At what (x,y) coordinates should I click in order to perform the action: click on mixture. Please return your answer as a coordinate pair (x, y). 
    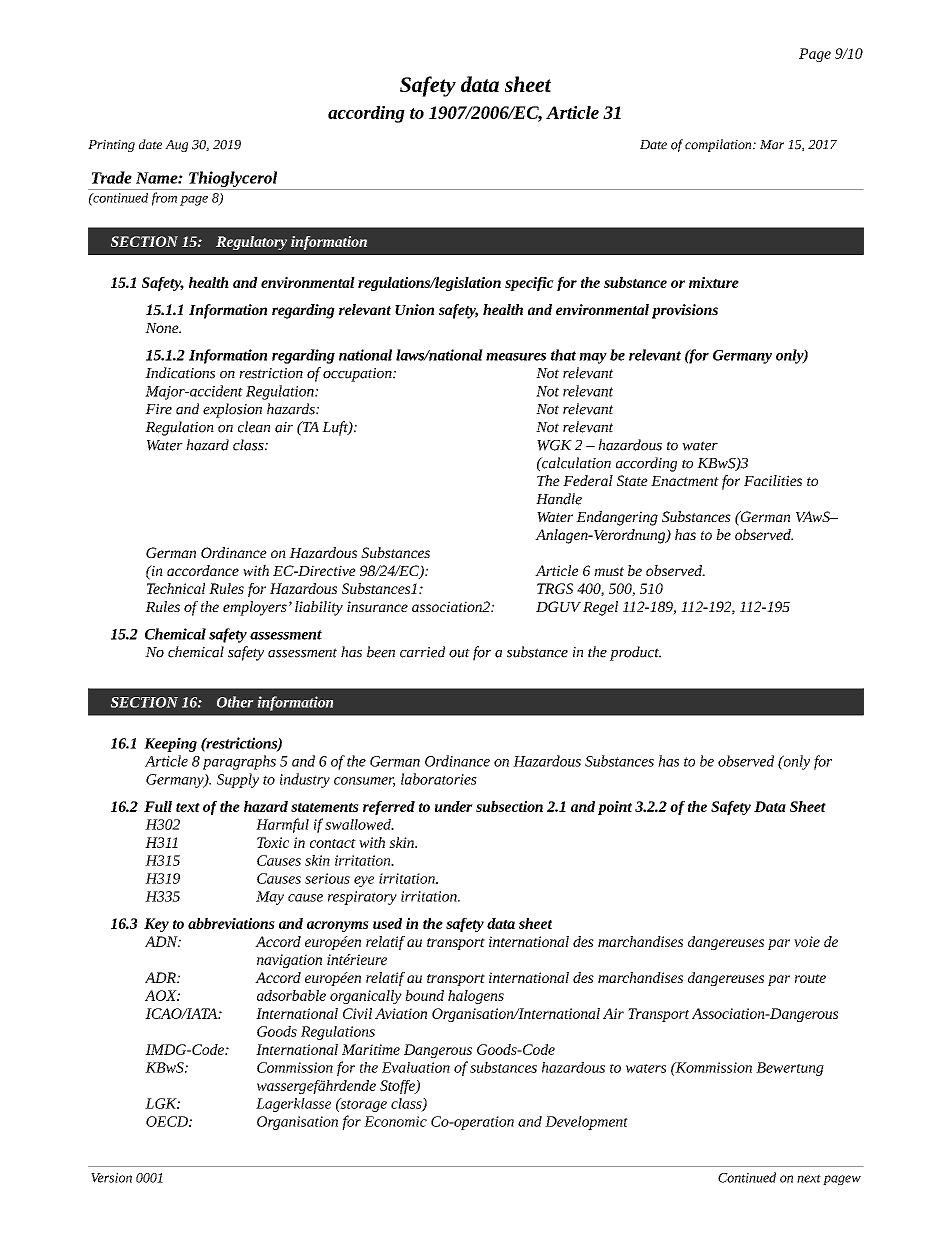
    Looking at the image, I should click on (714, 282).
